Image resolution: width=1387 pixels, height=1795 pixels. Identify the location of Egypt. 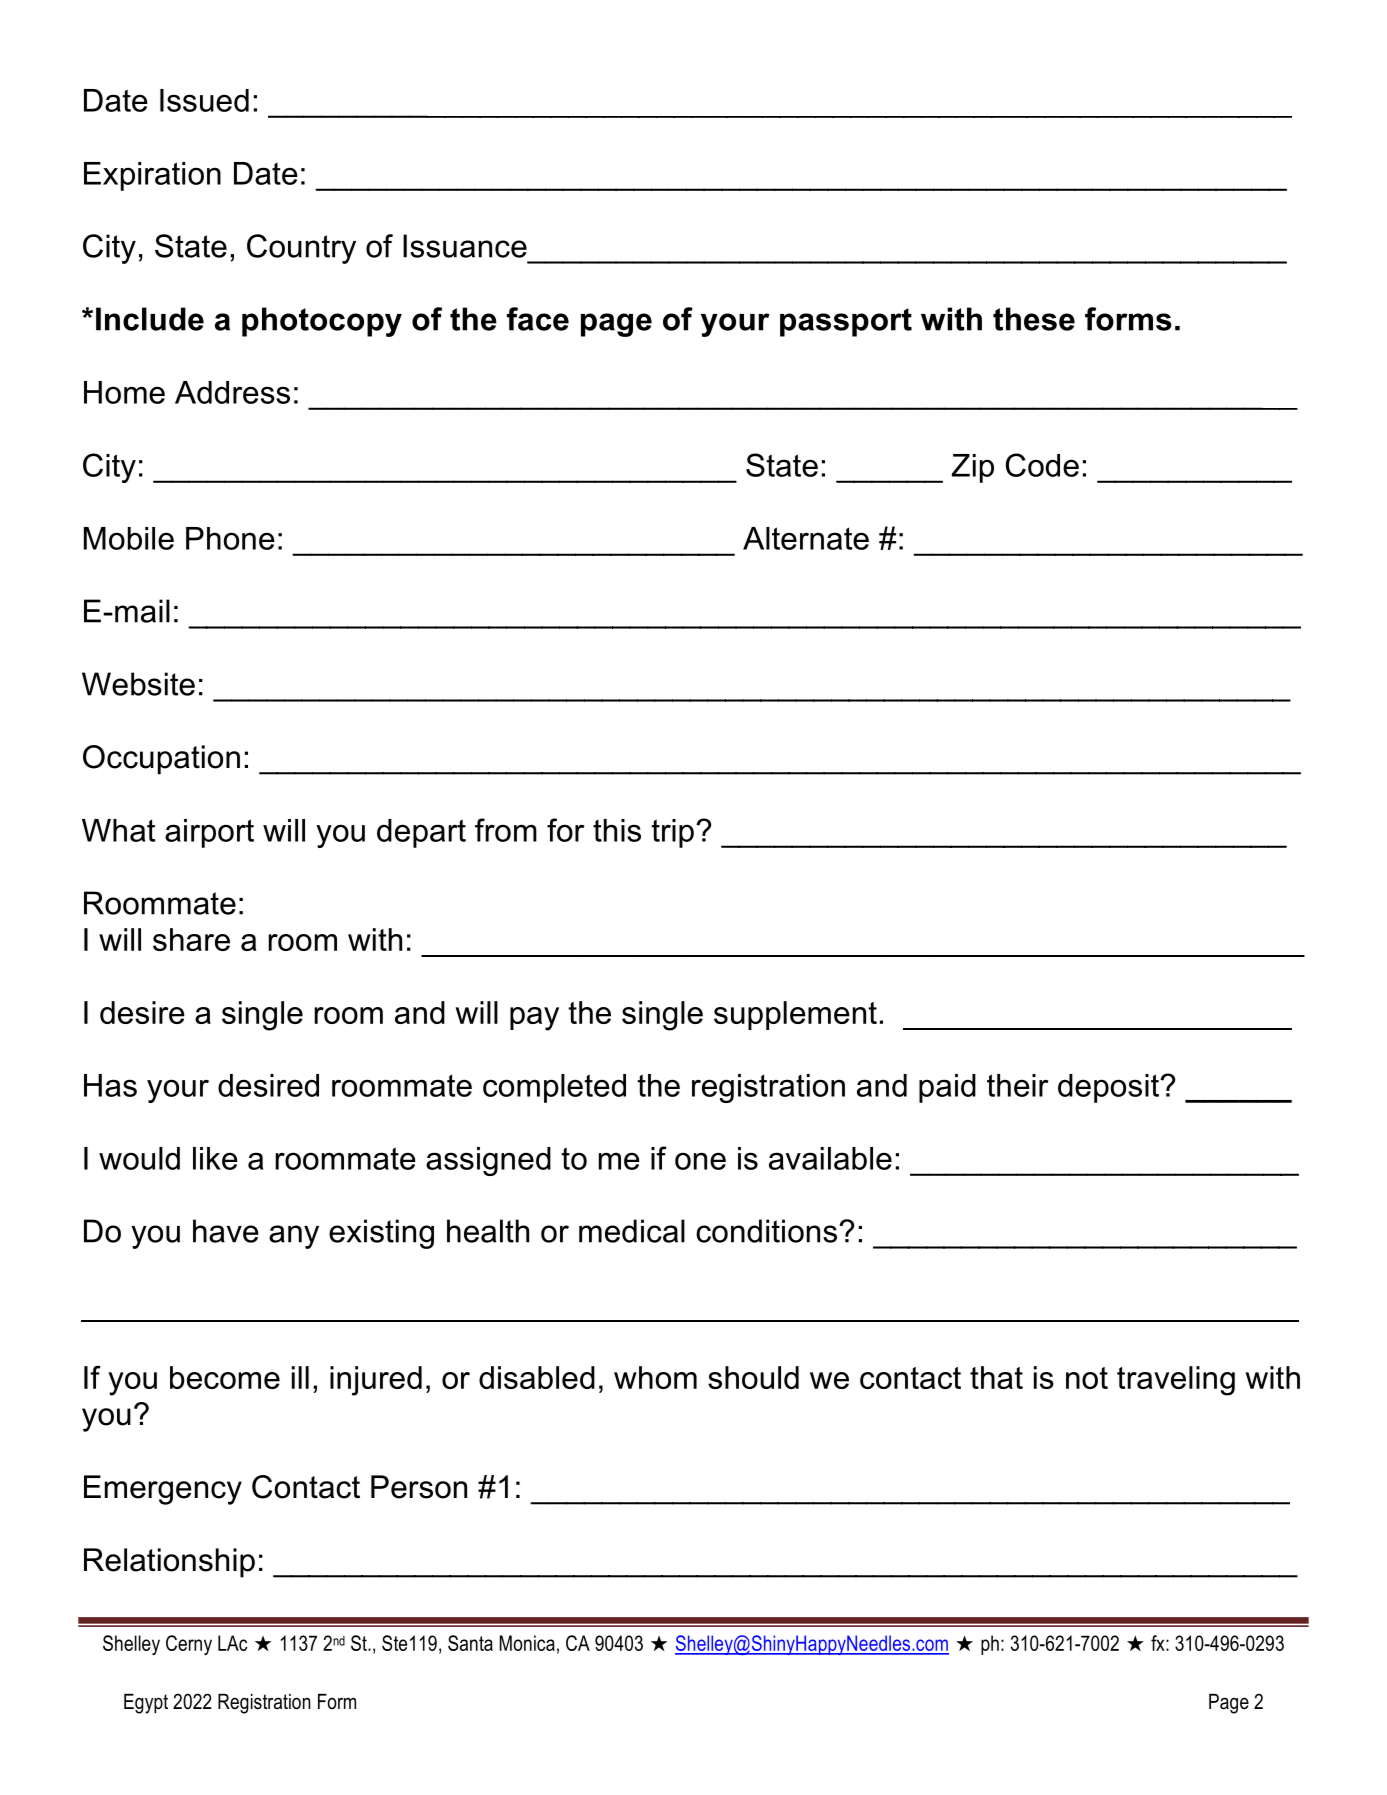
(146, 1704).
